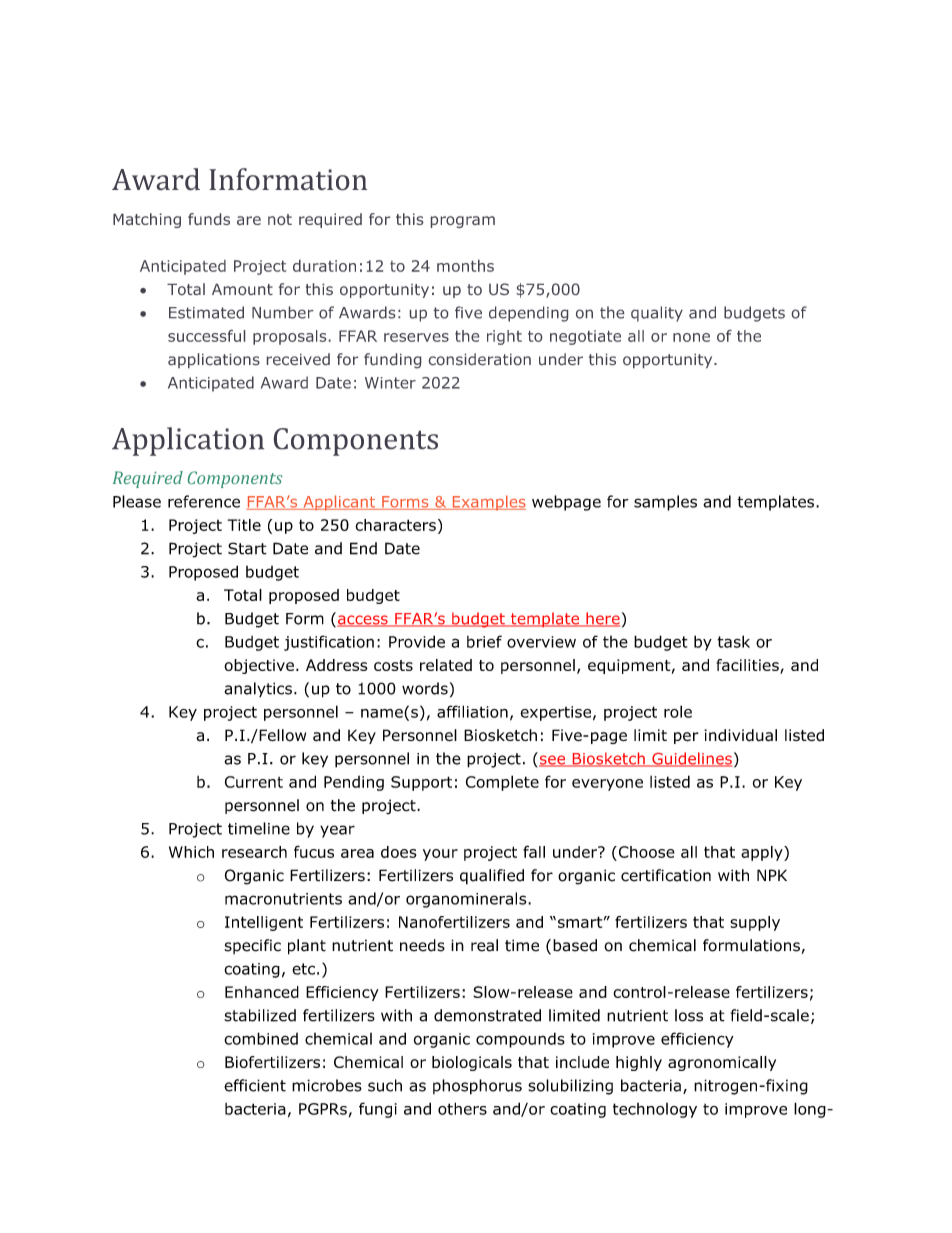 This page has height=1233, width=952. Describe the element at coordinates (209, 219) in the page. I see `funds` at that location.
